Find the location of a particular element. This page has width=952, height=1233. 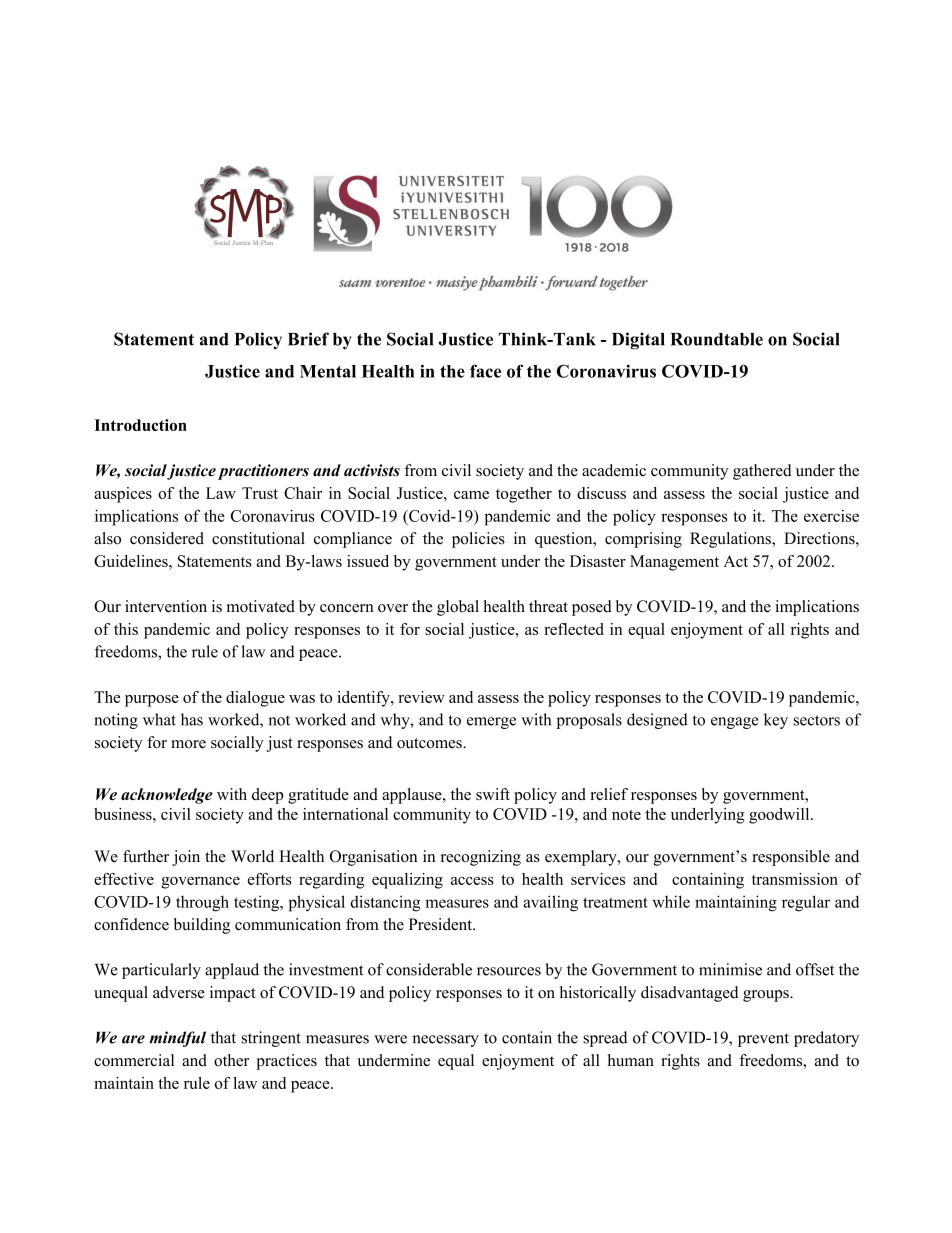

Roundtable is located at coordinates (716, 339).
